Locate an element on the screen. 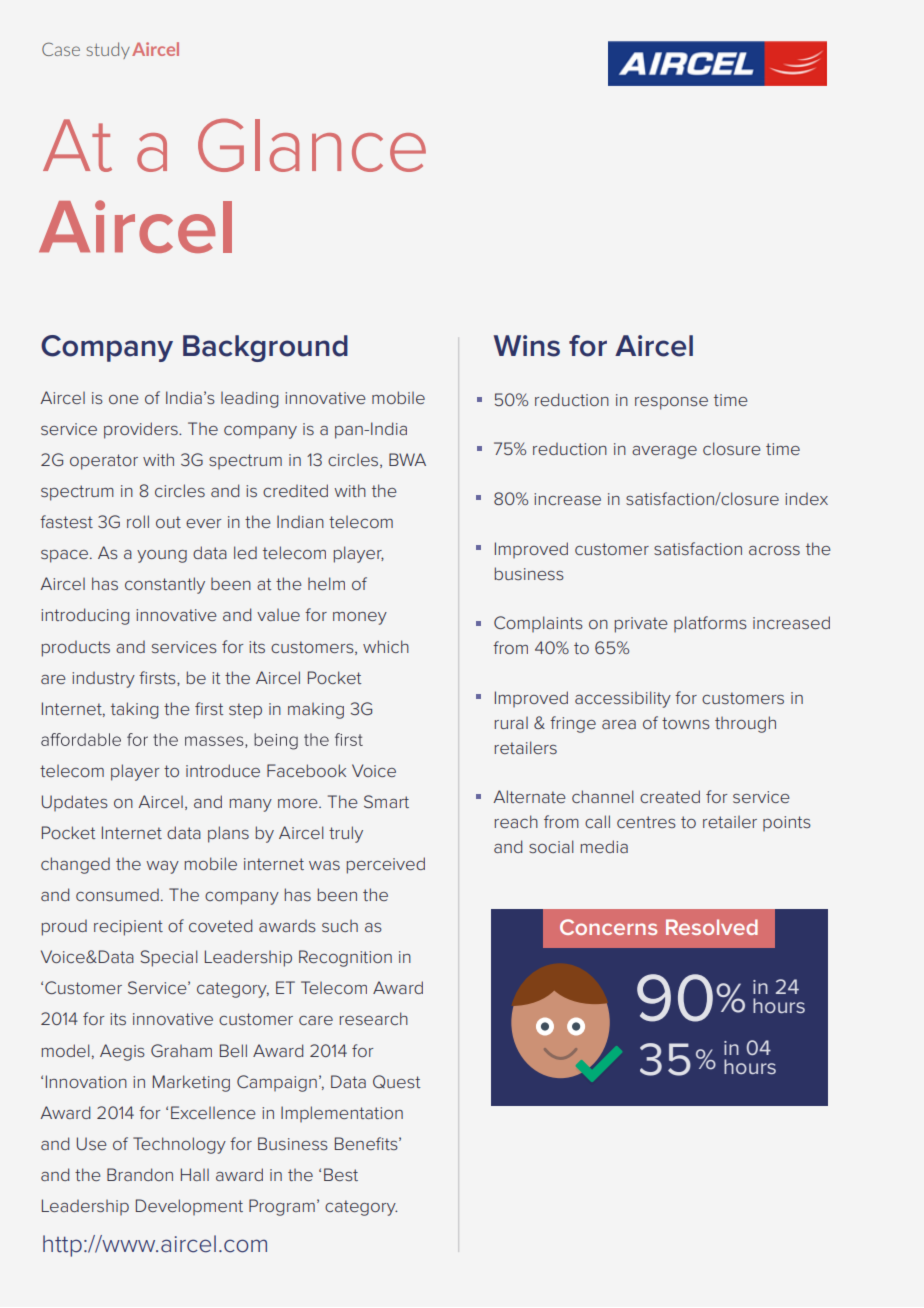  BWA is located at coordinates (407, 459).
